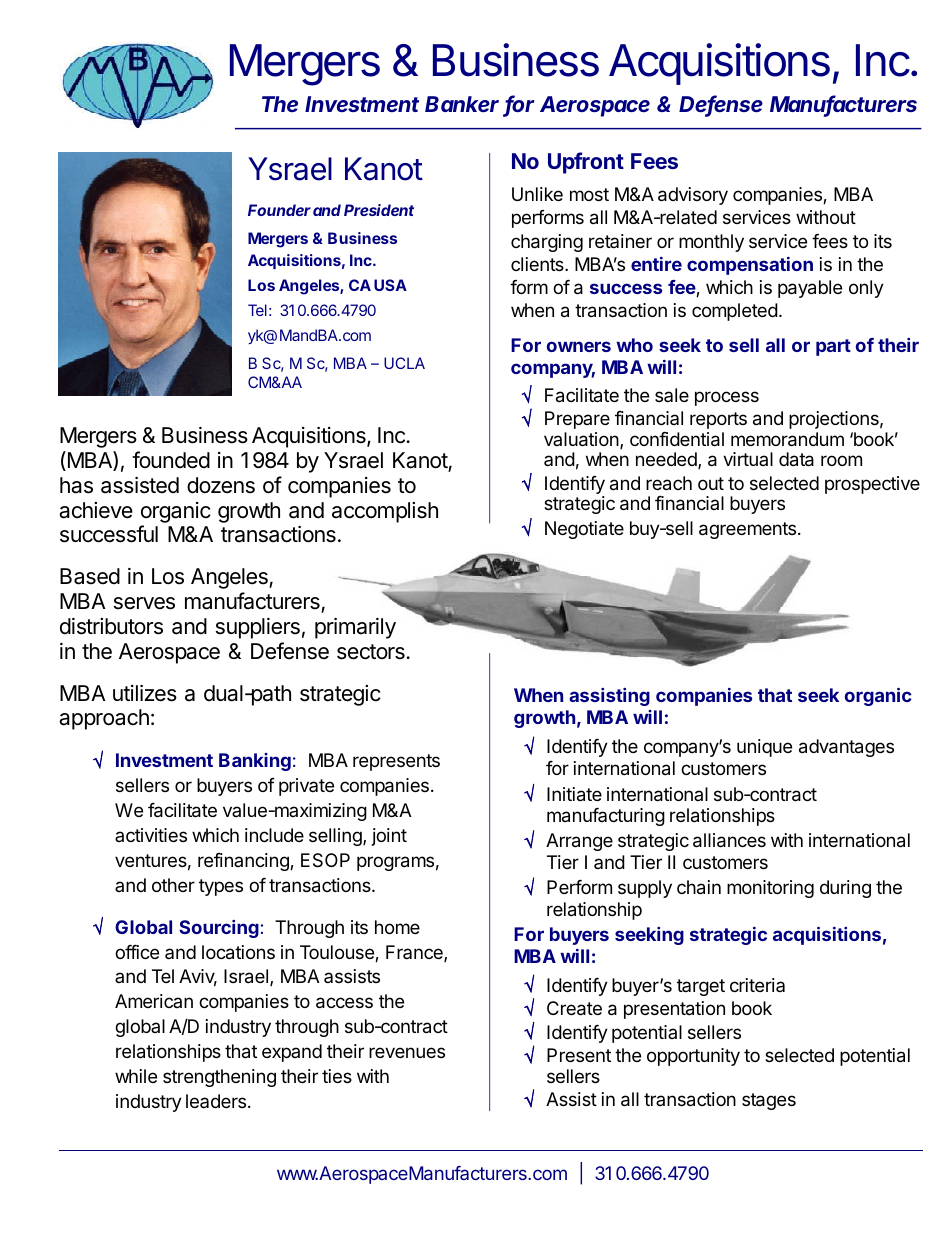 The width and height of the image is (952, 1233). Describe the element at coordinates (171, 460) in the image. I see `founded` at that location.
